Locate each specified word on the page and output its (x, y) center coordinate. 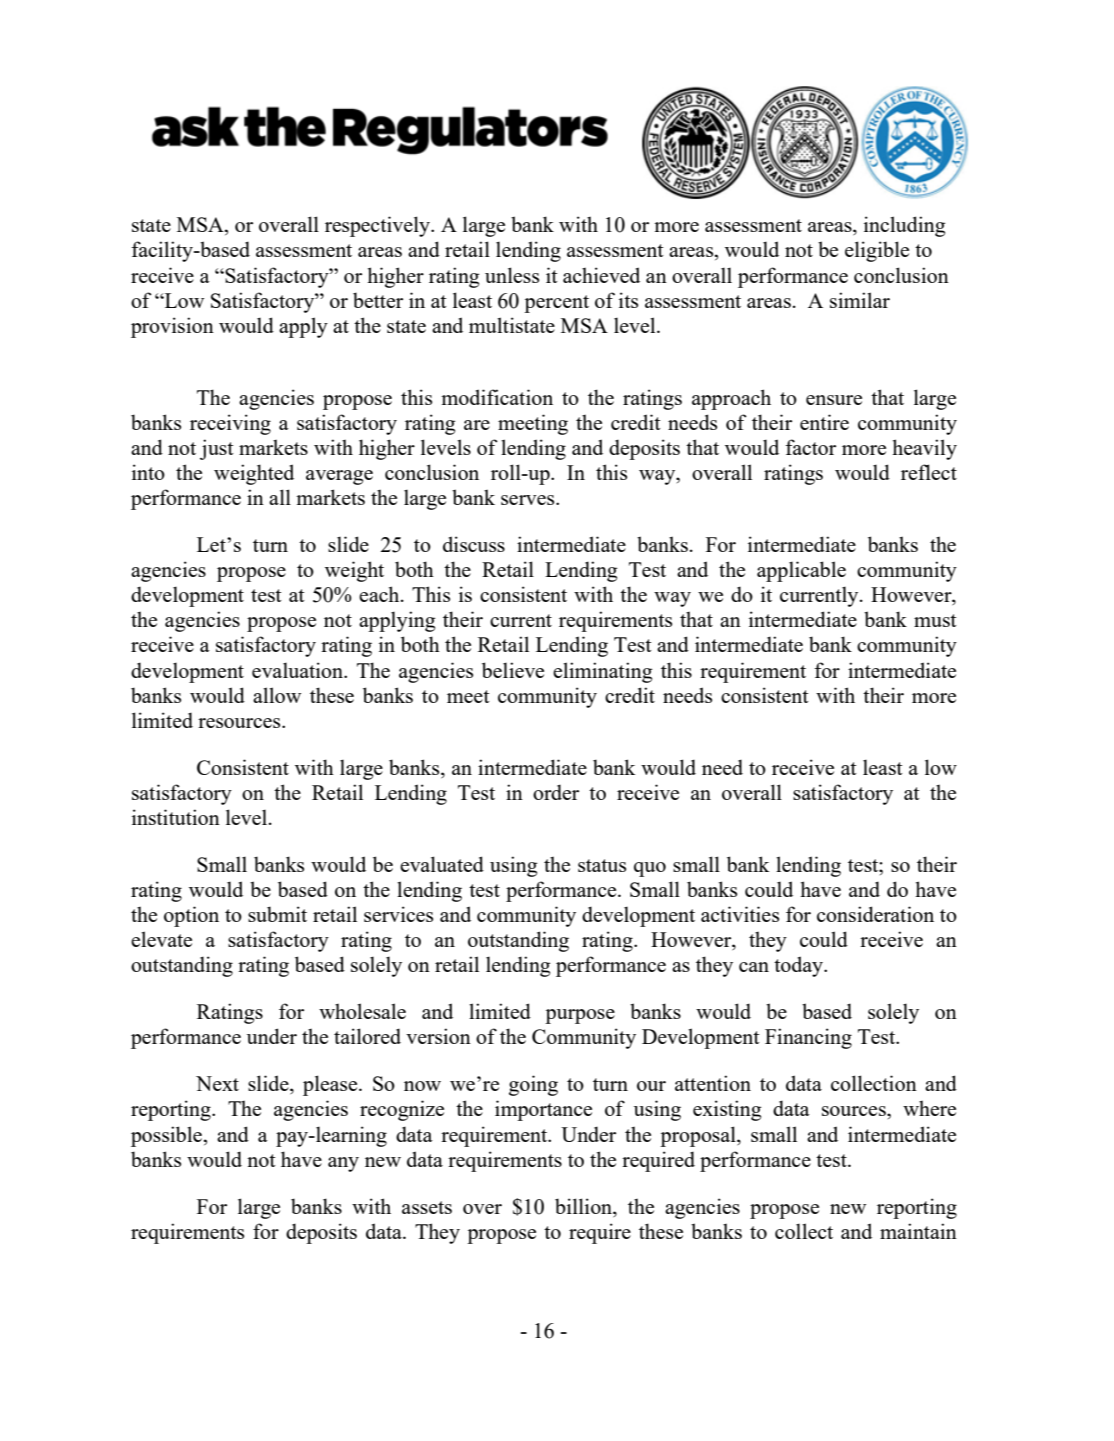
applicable (801, 571)
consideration (875, 914)
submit (277, 914)
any (343, 1164)
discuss (474, 544)
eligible (877, 251)
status (602, 865)
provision (172, 327)
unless (512, 275)
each (380, 594)
